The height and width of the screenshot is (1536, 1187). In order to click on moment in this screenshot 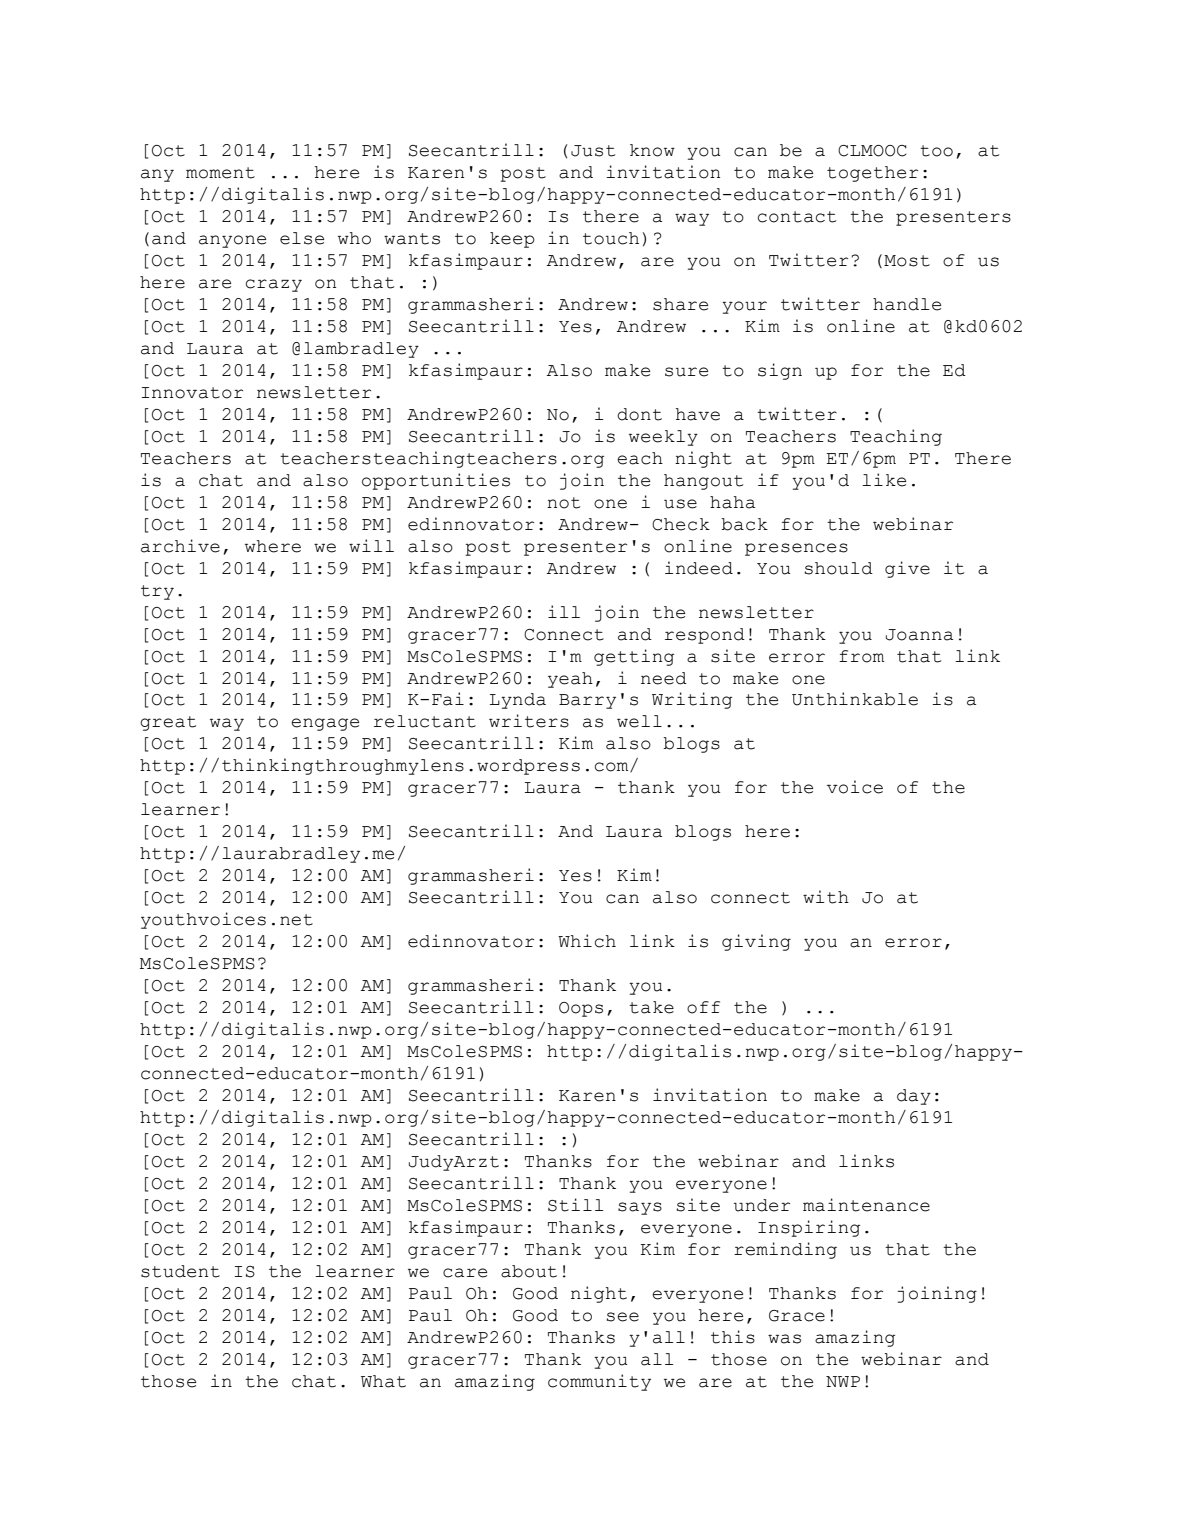, I will do `click(220, 173)`.
